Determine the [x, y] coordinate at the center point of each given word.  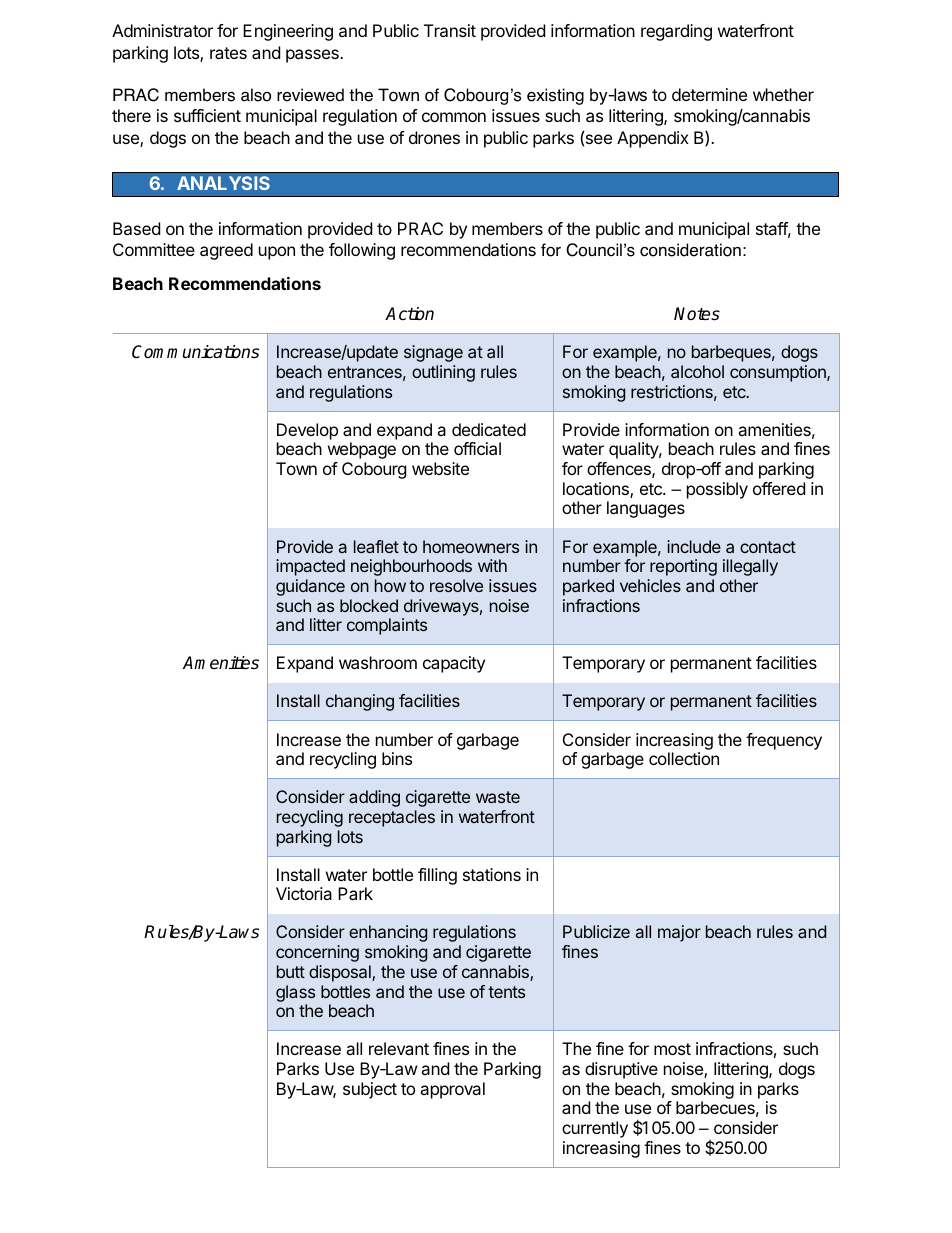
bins [397, 758]
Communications [195, 352]
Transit [450, 30]
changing [360, 702]
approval [452, 1090]
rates [228, 53]
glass [295, 993]
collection [684, 758]
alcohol [697, 371]
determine [709, 94]
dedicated [489, 429]
